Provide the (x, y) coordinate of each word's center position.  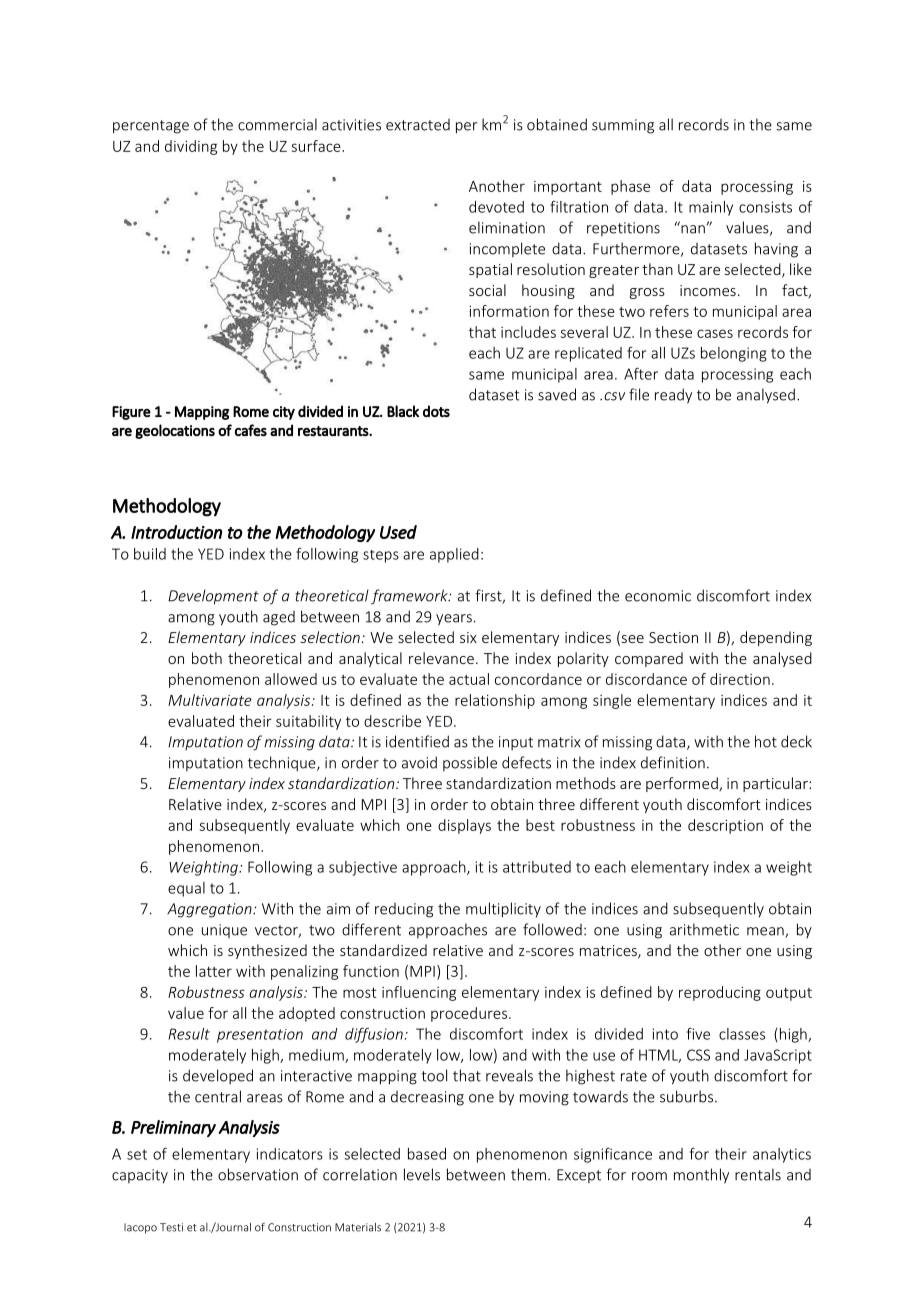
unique (224, 931)
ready (673, 396)
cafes (251, 430)
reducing (404, 910)
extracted (418, 125)
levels (422, 1174)
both (207, 658)
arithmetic (704, 929)
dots (436, 411)
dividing (191, 147)
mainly (711, 208)
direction (740, 679)
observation (258, 1174)
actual (469, 679)
